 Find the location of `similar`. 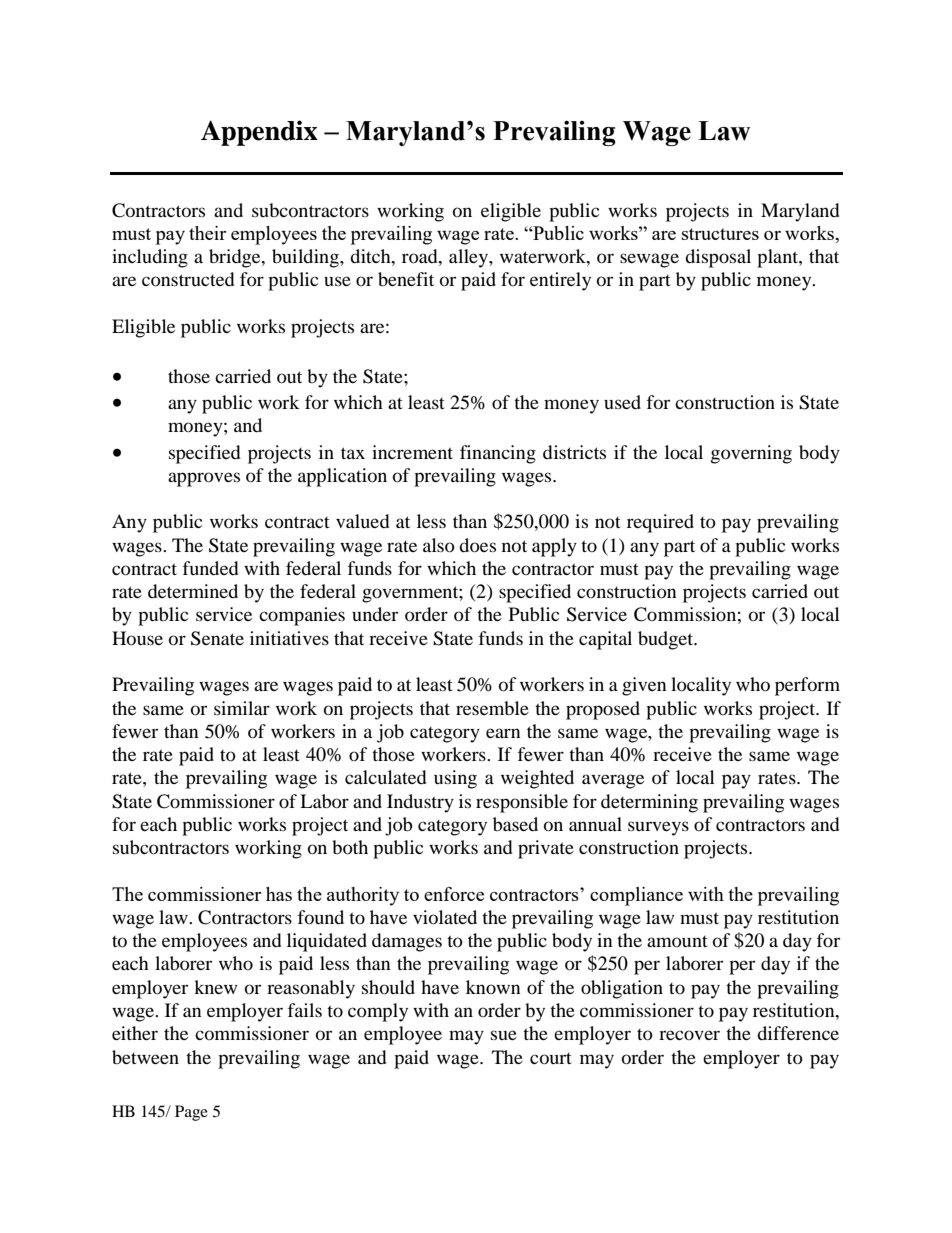

similar is located at coordinates (242, 708).
